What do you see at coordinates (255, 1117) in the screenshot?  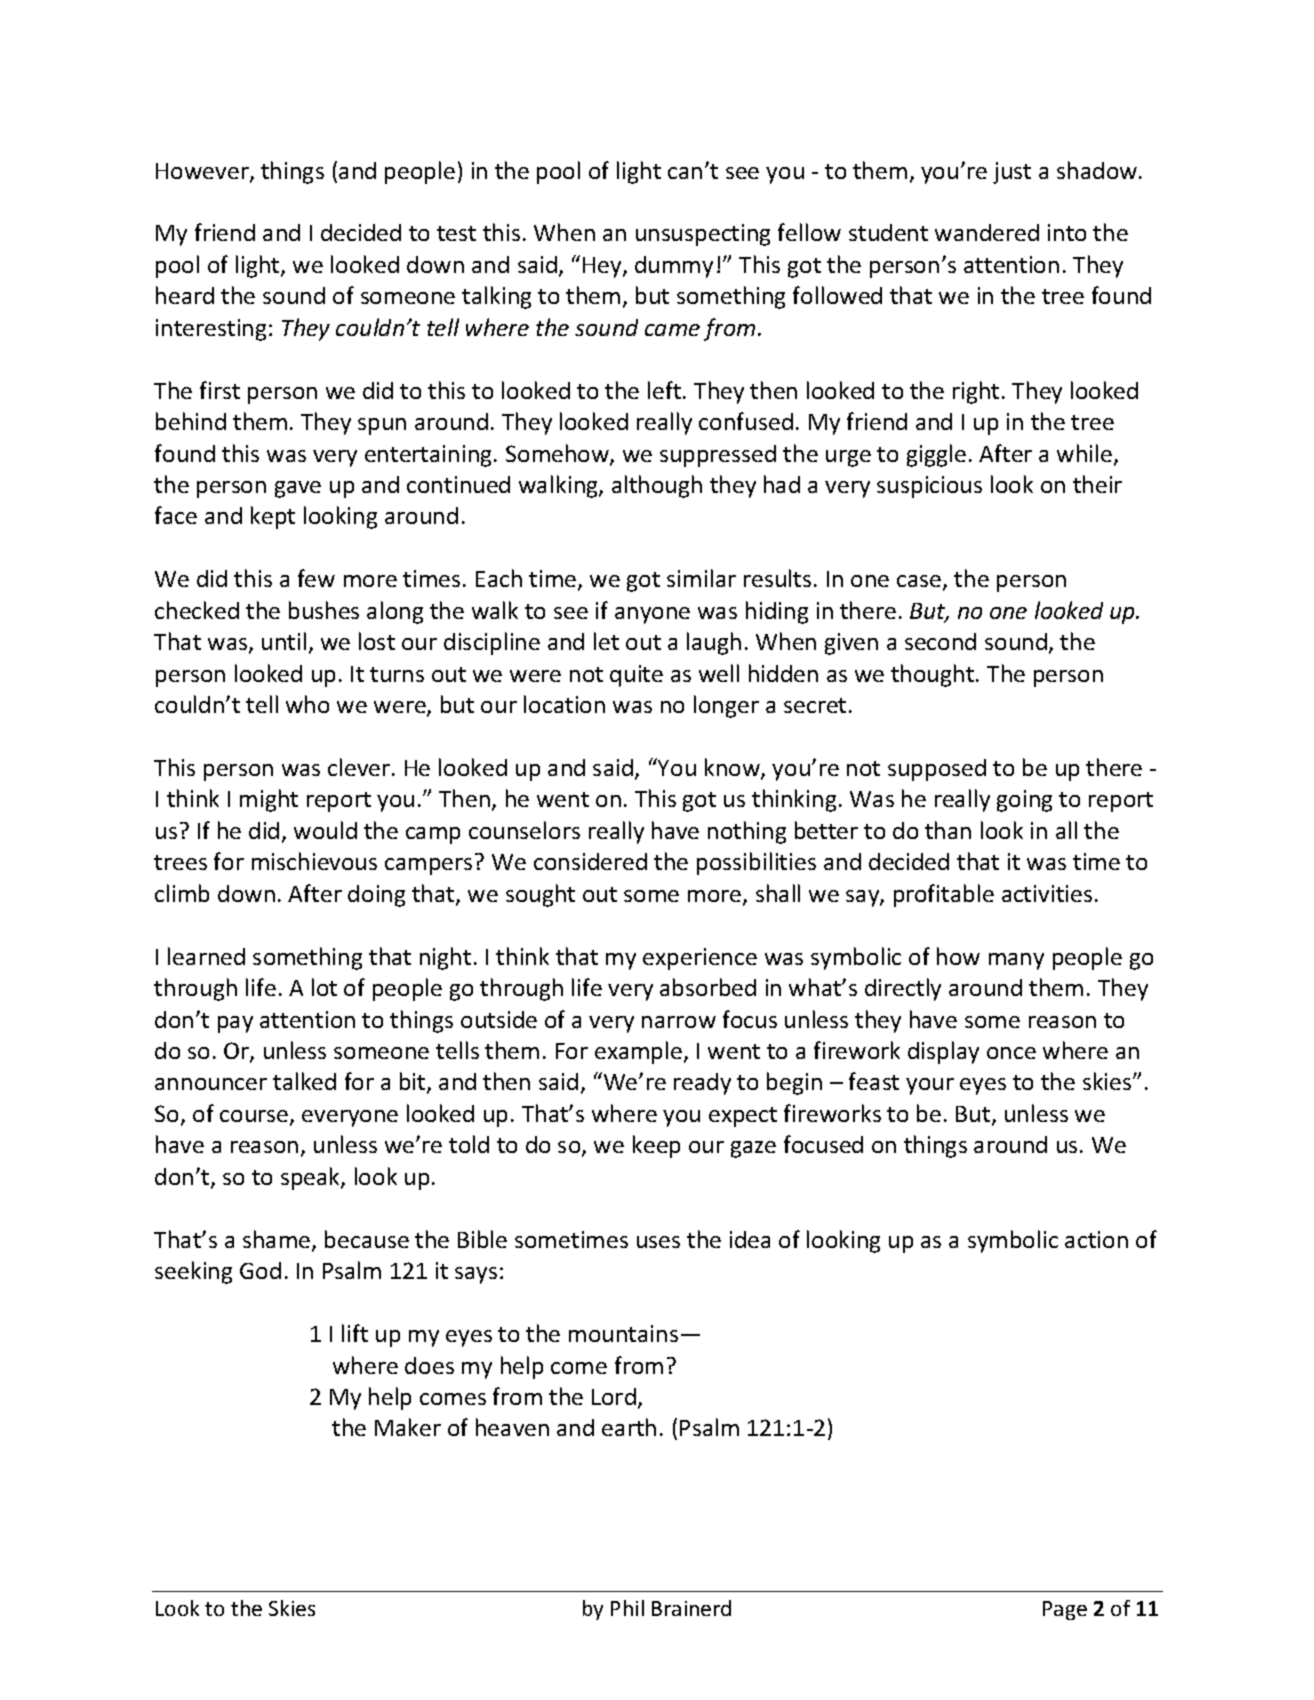 I see `course` at bounding box center [255, 1117].
